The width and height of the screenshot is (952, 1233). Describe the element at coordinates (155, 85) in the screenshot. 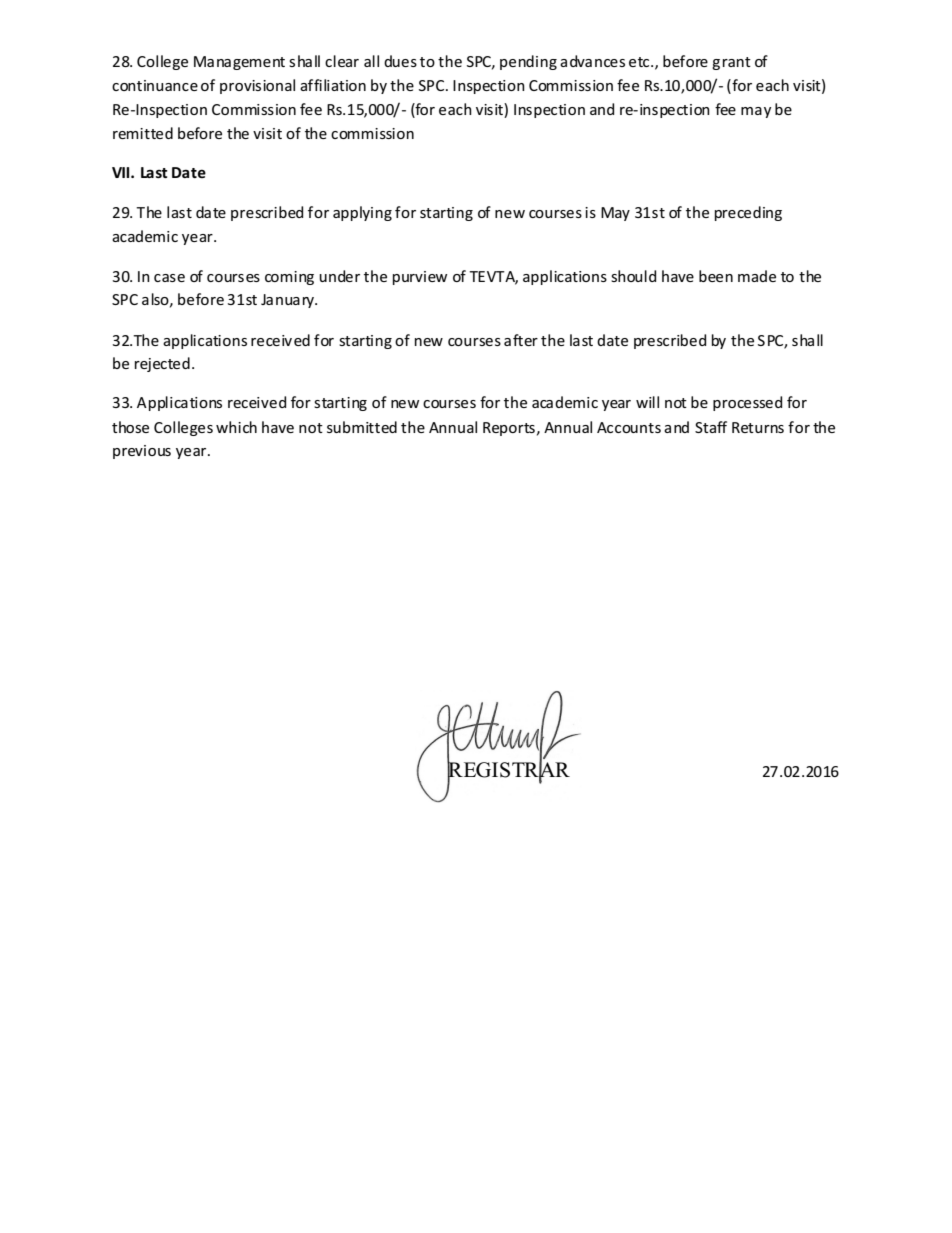

I see `continuance` at that location.
